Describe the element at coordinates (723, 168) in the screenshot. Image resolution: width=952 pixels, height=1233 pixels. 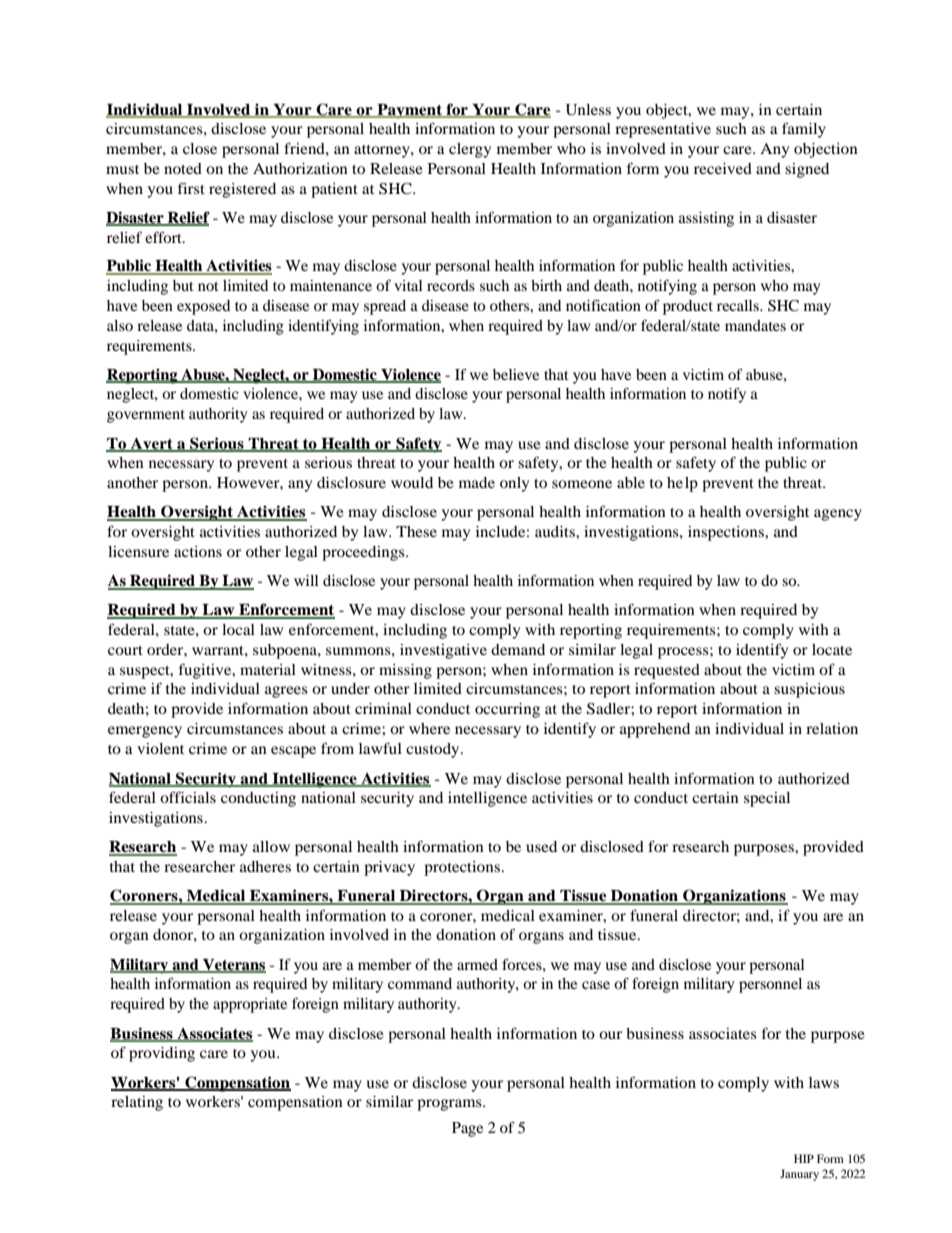
I see `received` at that location.
